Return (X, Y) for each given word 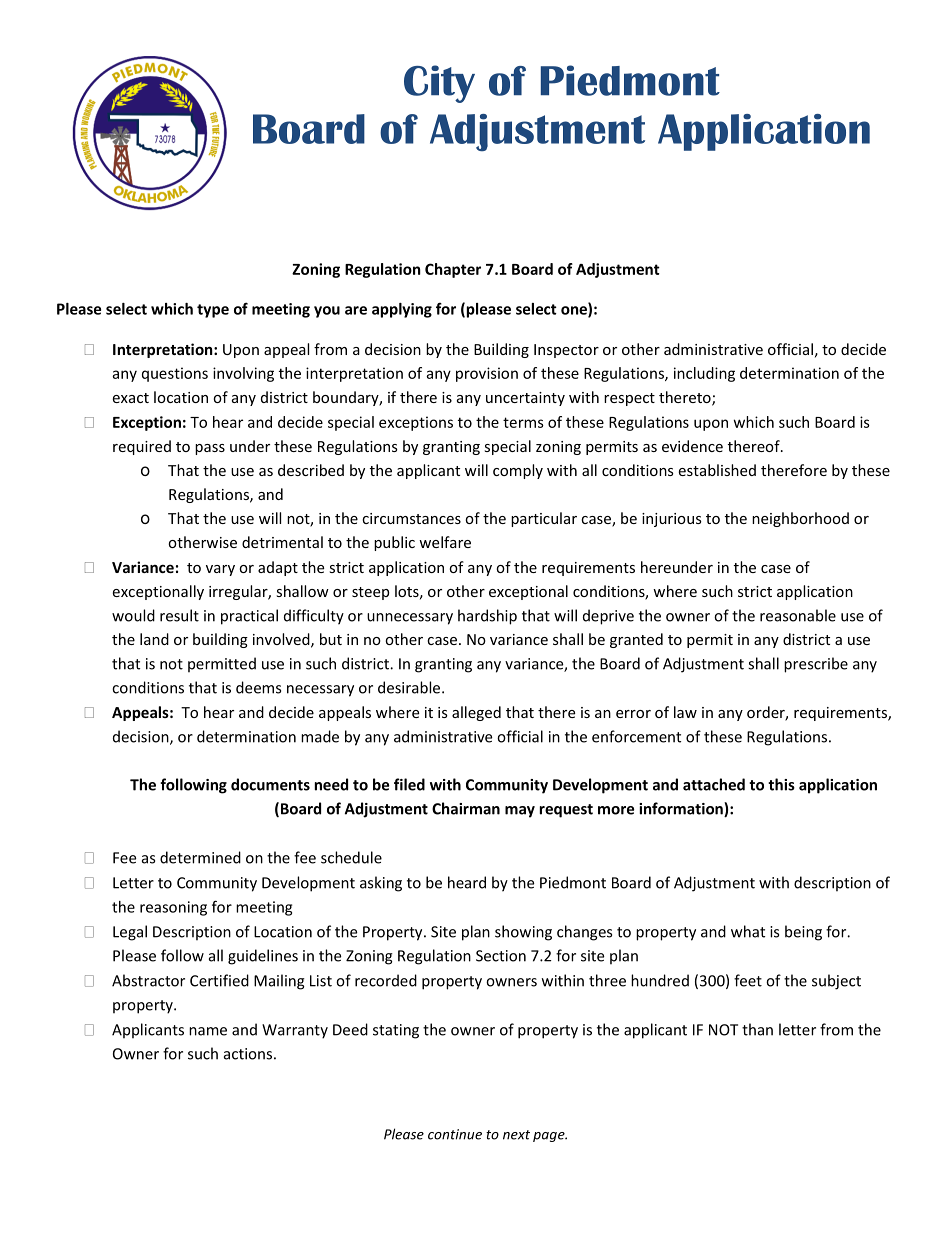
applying (402, 310)
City (439, 84)
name (208, 1031)
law (685, 712)
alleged (476, 713)
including (704, 374)
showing (523, 933)
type (213, 311)
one (575, 311)
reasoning (173, 908)
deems (258, 687)
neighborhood (800, 519)
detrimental (282, 542)
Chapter (453, 270)
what (748, 931)
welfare (445, 542)
